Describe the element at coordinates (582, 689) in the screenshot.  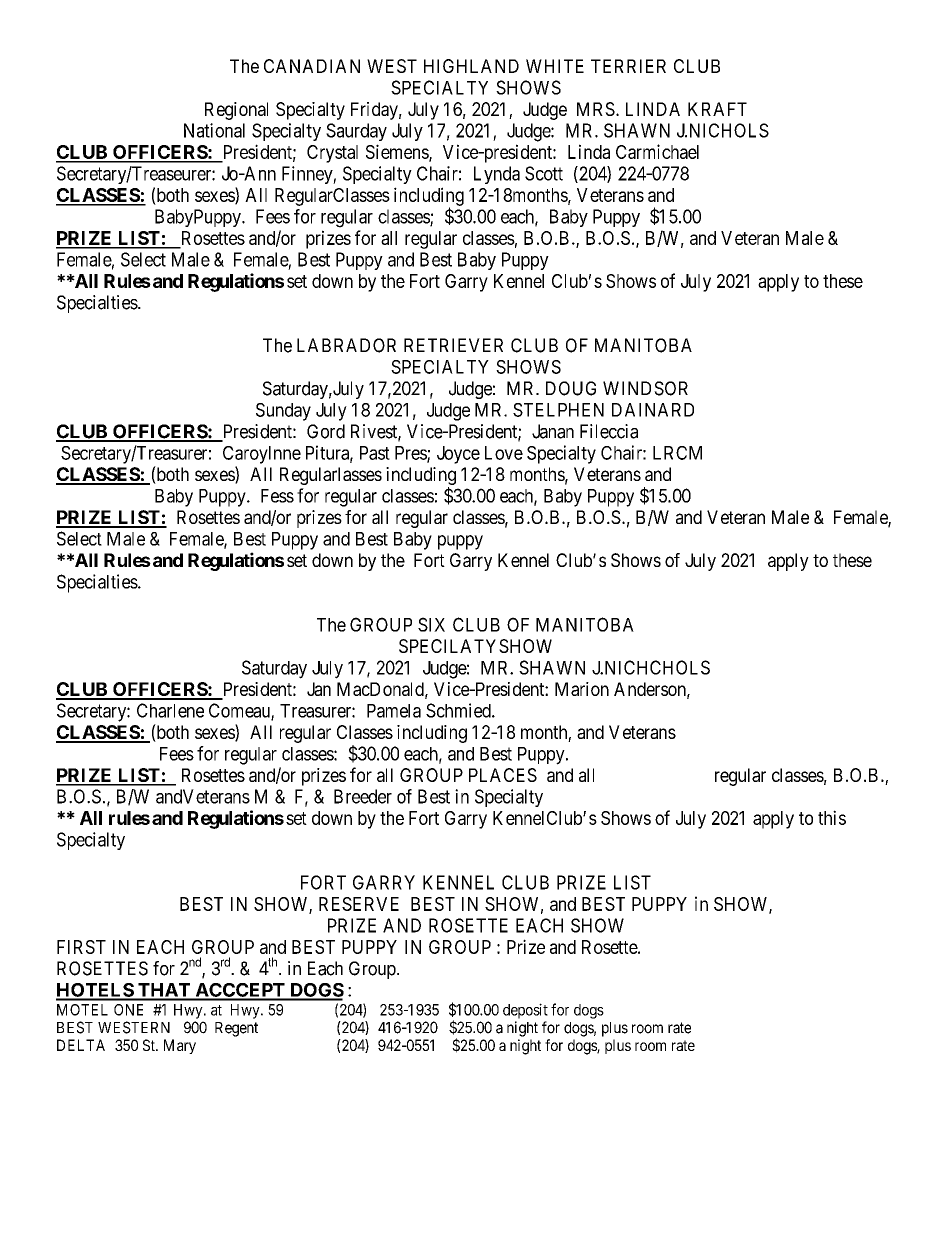
I see `Marion` at that location.
